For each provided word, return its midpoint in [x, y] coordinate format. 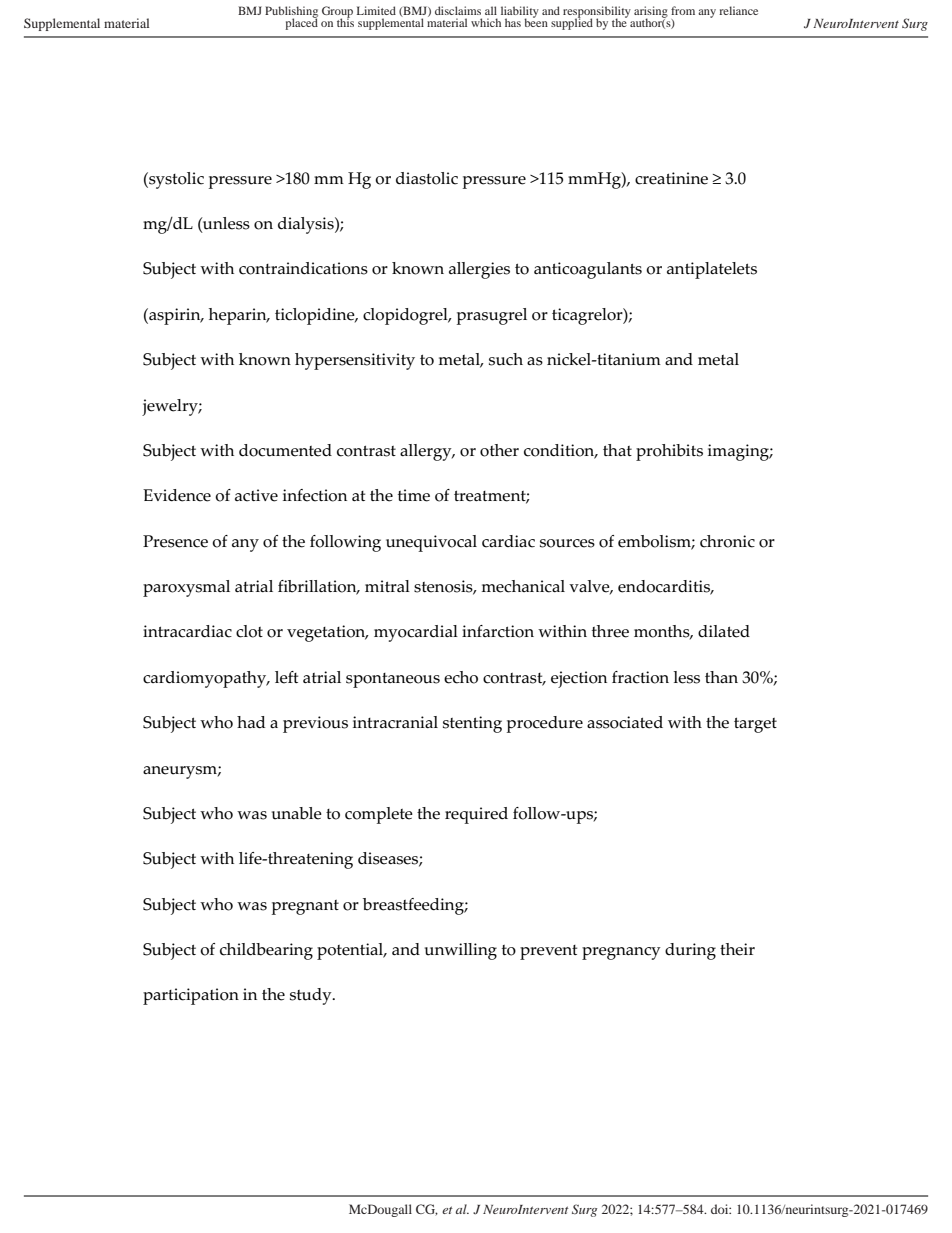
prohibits [669, 452]
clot [249, 631]
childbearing [266, 951]
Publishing [291, 13]
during [690, 951]
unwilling [461, 951]
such [506, 359]
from [683, 10]
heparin [239, 316]
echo [461, 677]
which [486, 22]
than [721, 677]
